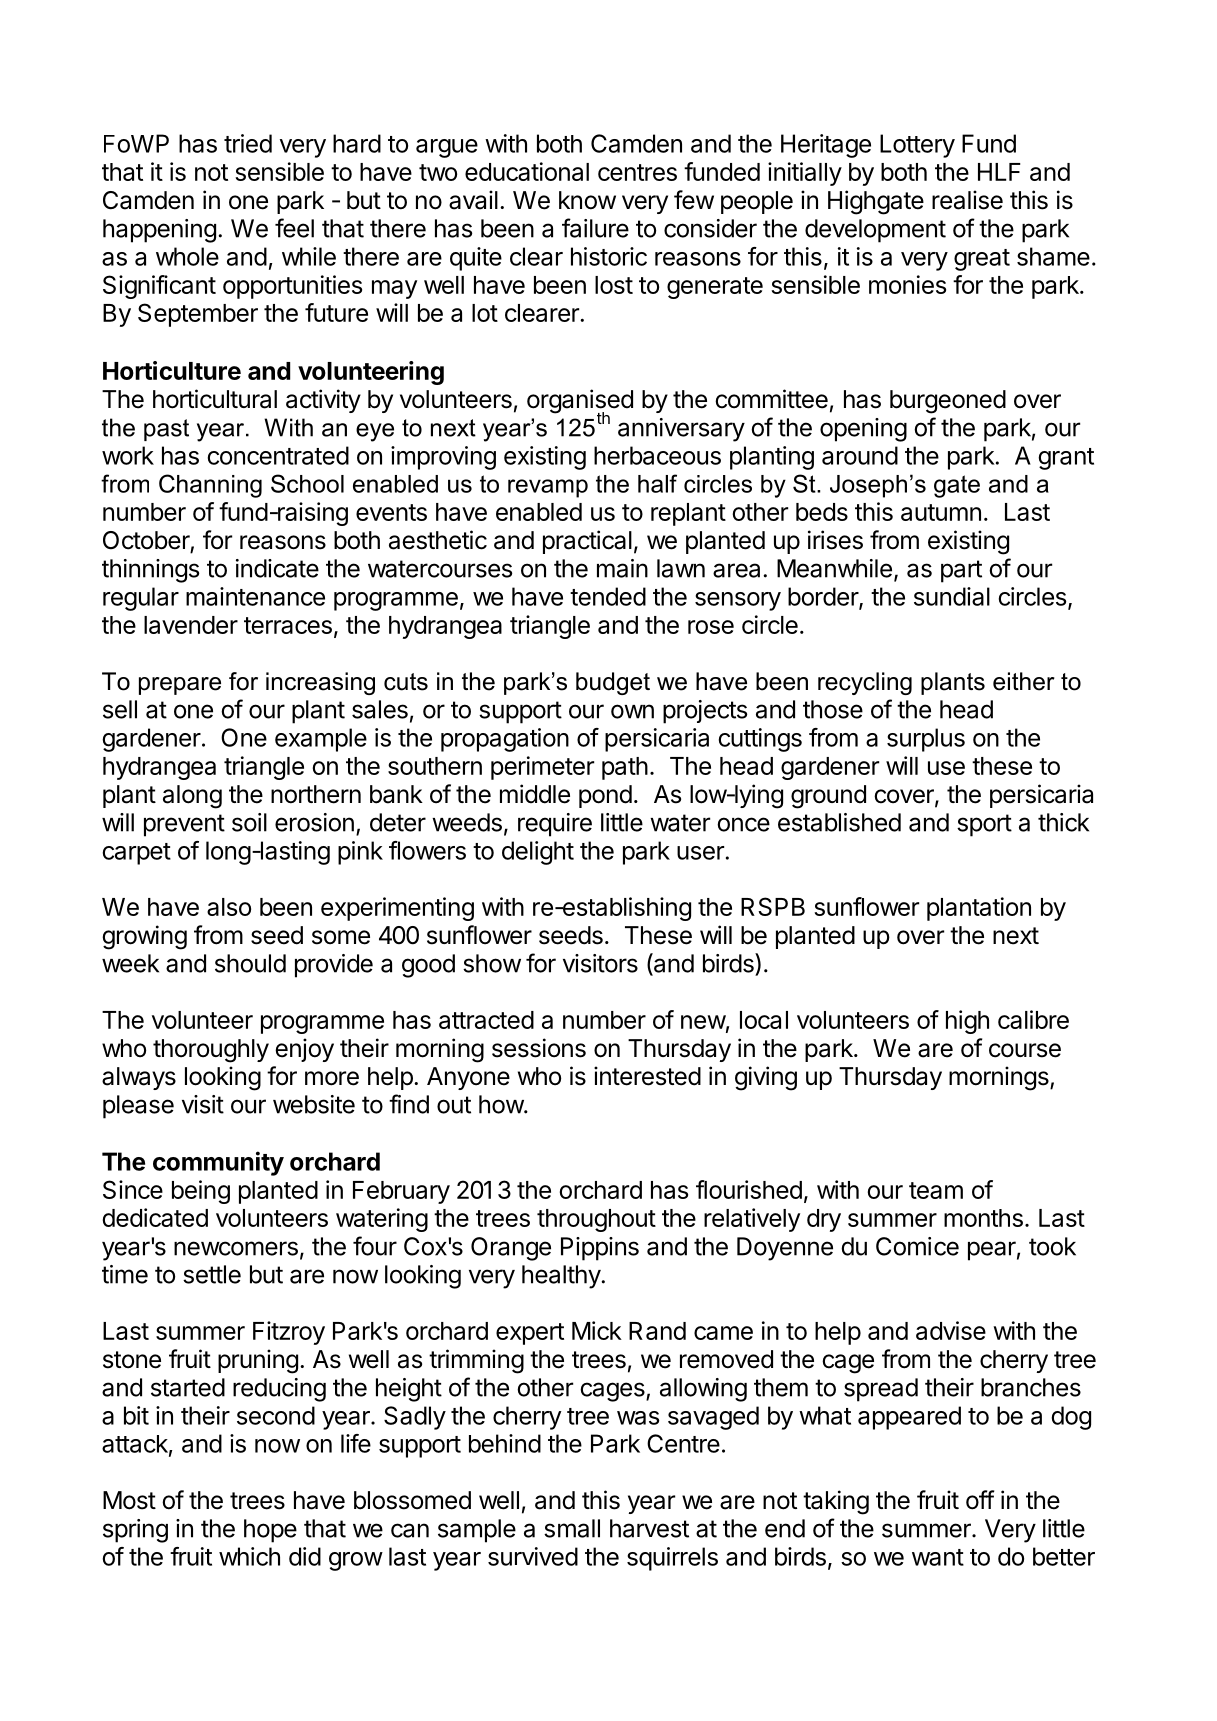 The width and height of the screenshot is (1217, 1721). I want to click on know, so click(587, 200).
